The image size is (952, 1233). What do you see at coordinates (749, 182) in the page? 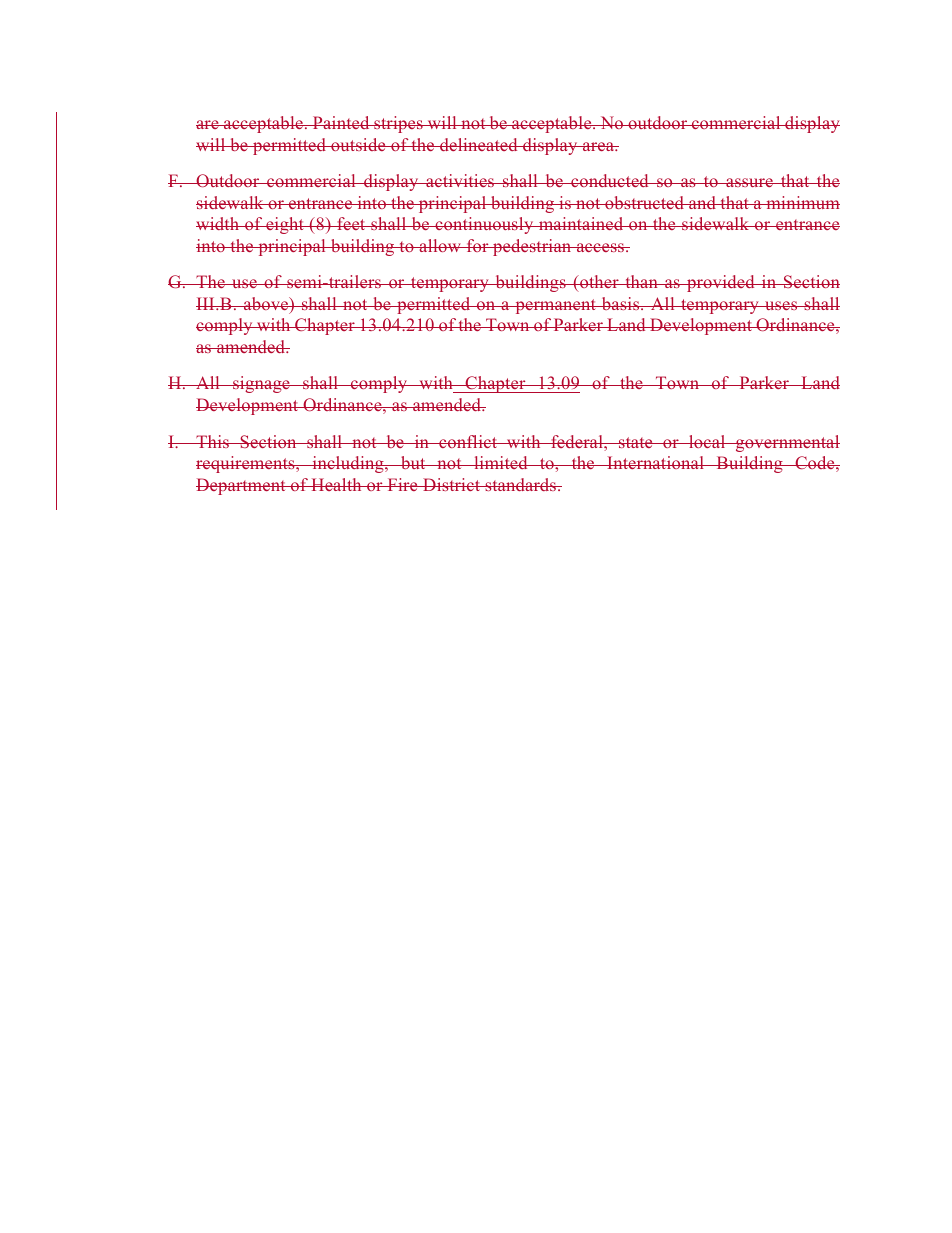
I see `assure` at bounding box center [749, 182].
